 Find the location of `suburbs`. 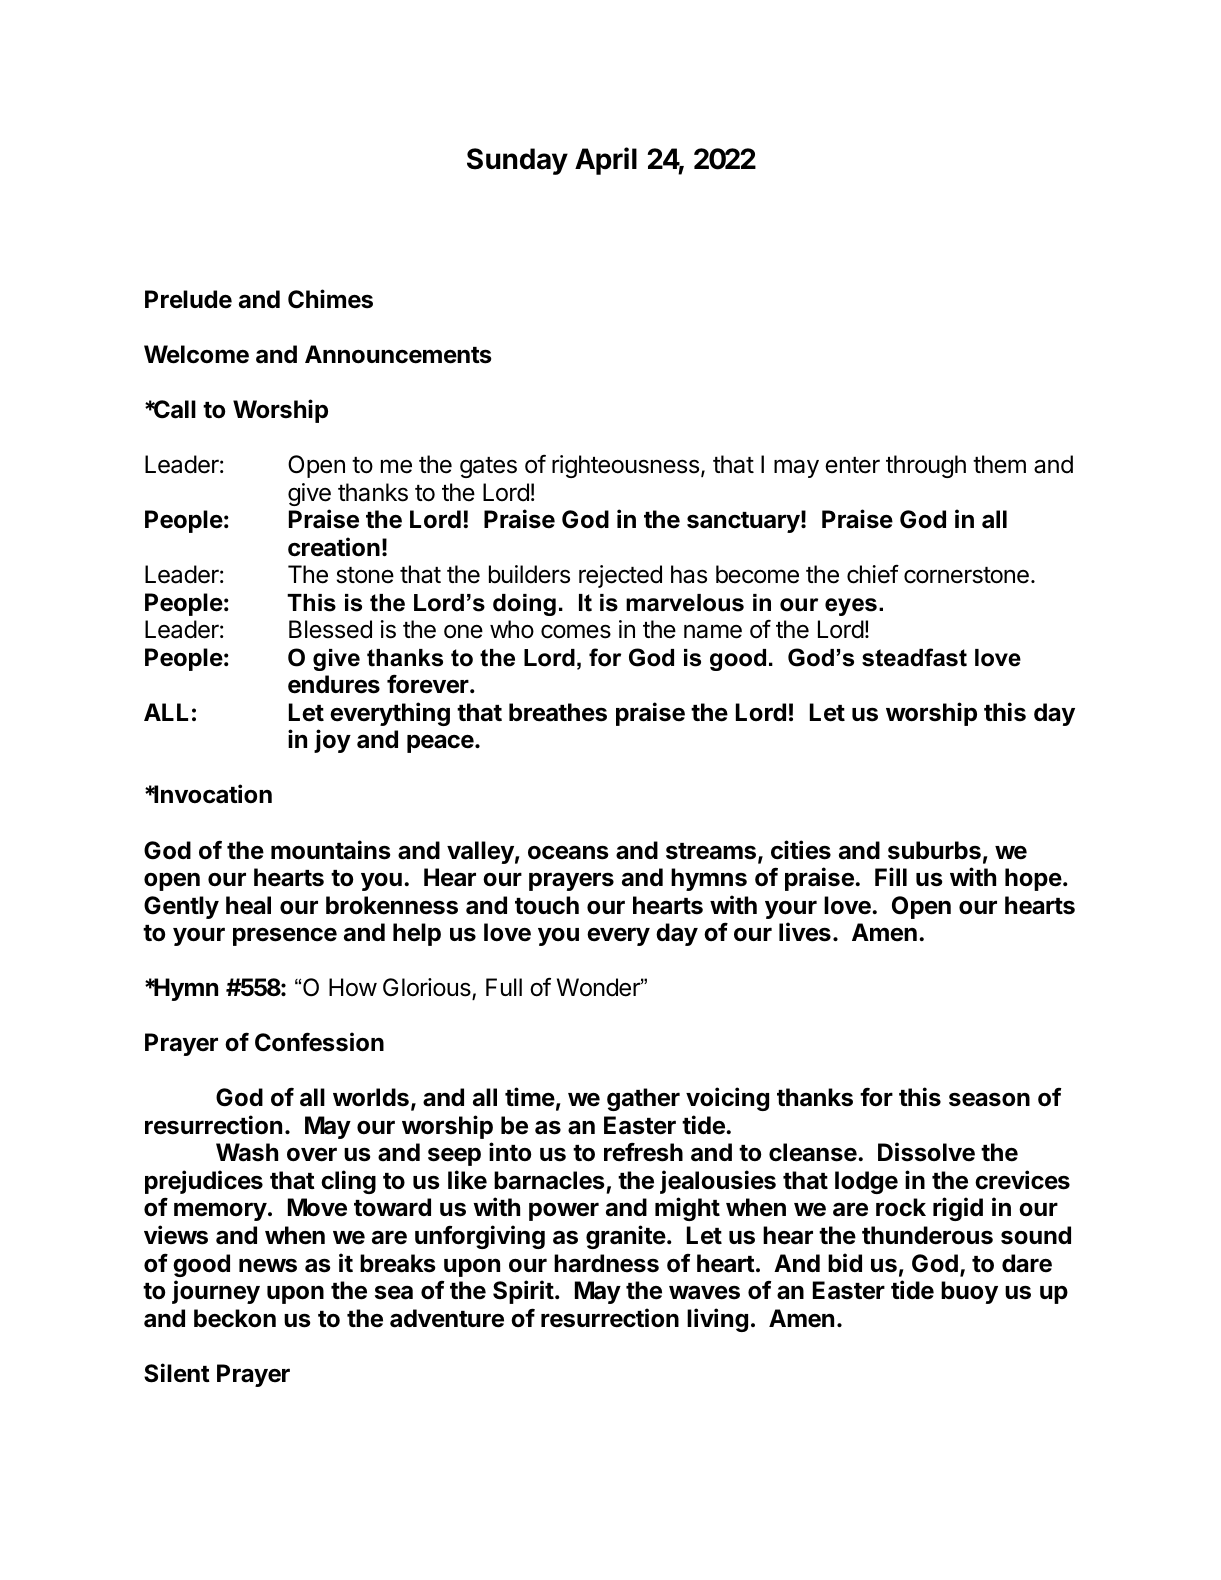

suburbs is located at coordinates (934, 850).
